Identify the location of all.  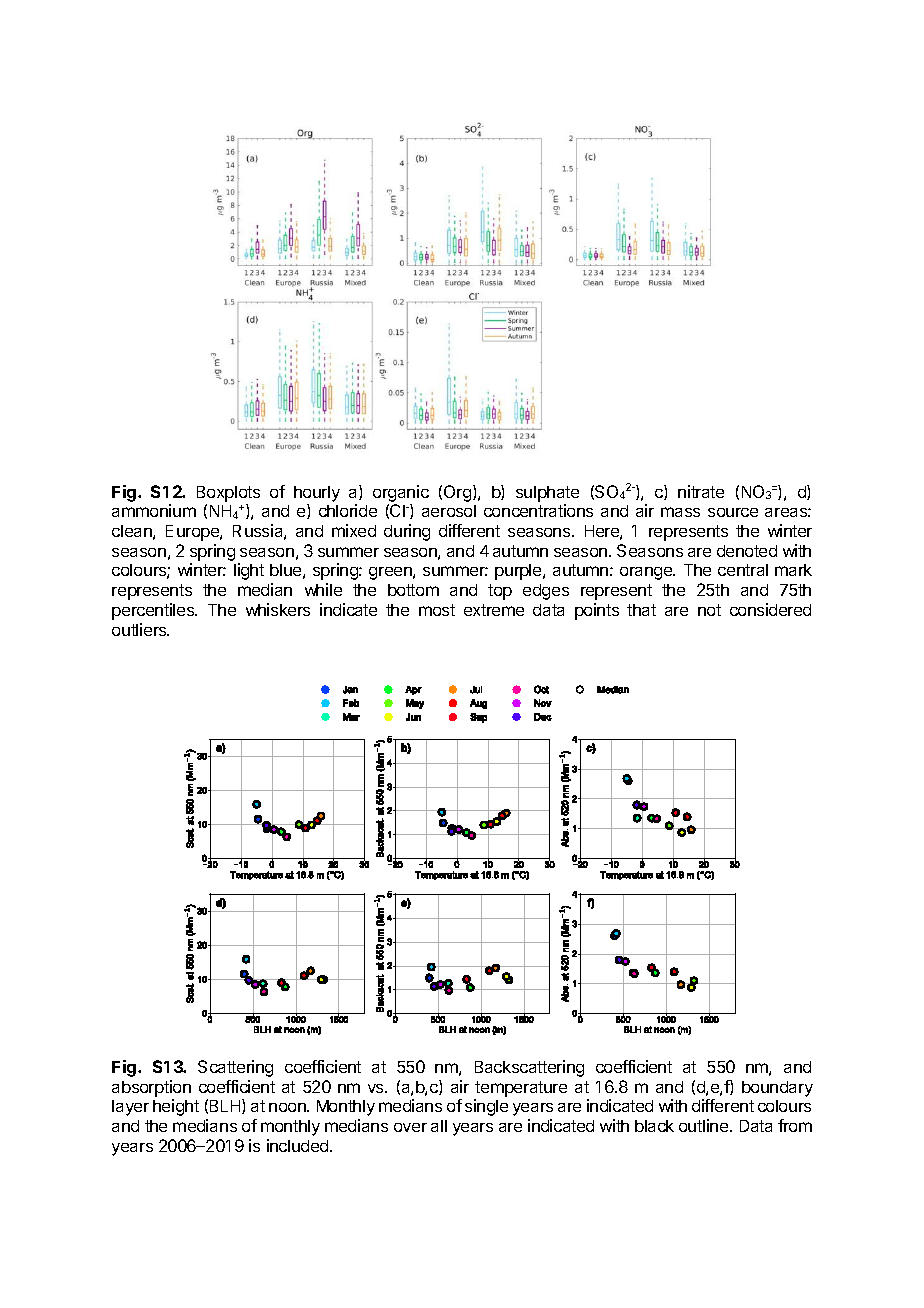
(439, 1126).
